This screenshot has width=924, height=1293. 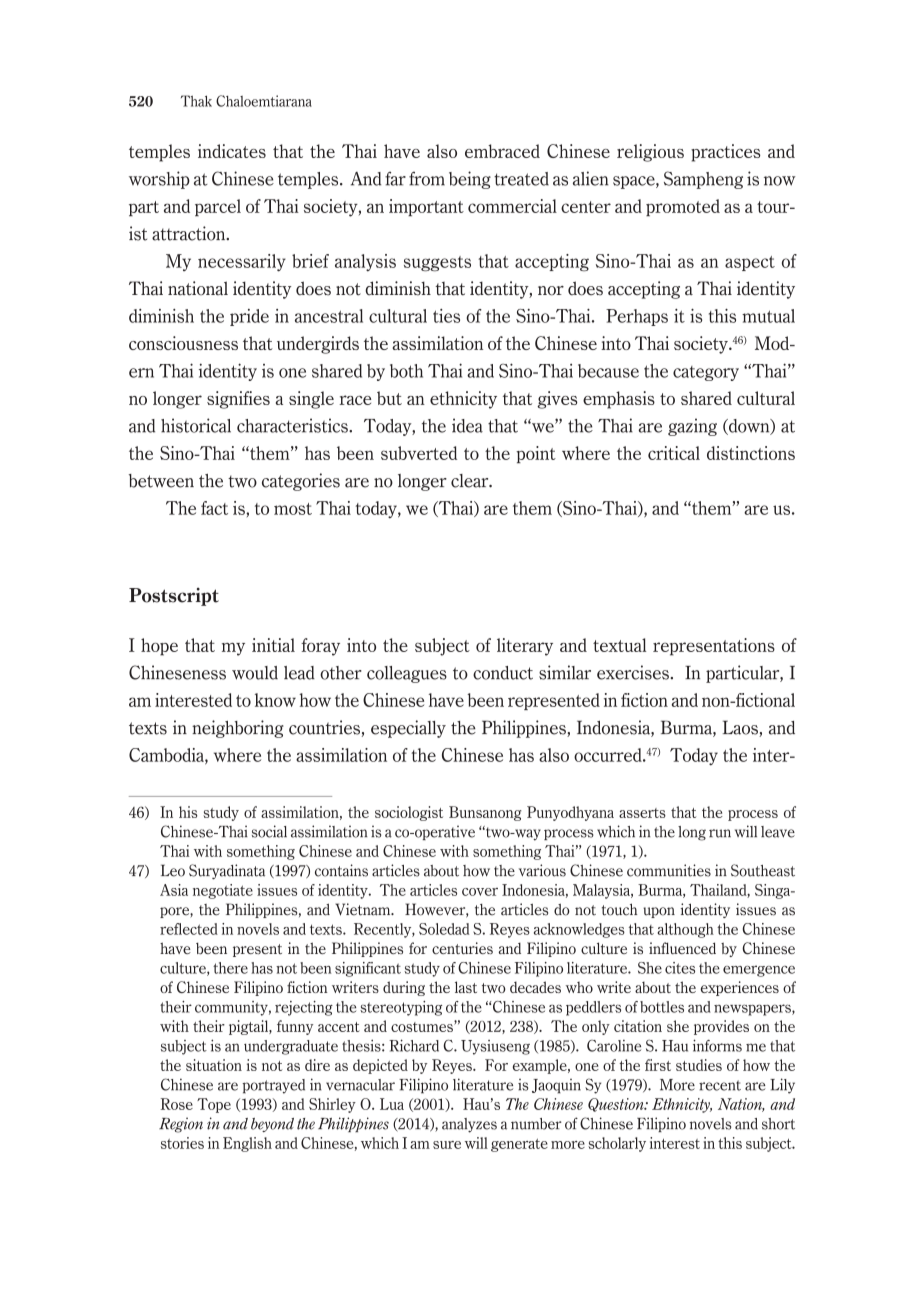 I want to click on subverted, so click(x=419, y=453).
